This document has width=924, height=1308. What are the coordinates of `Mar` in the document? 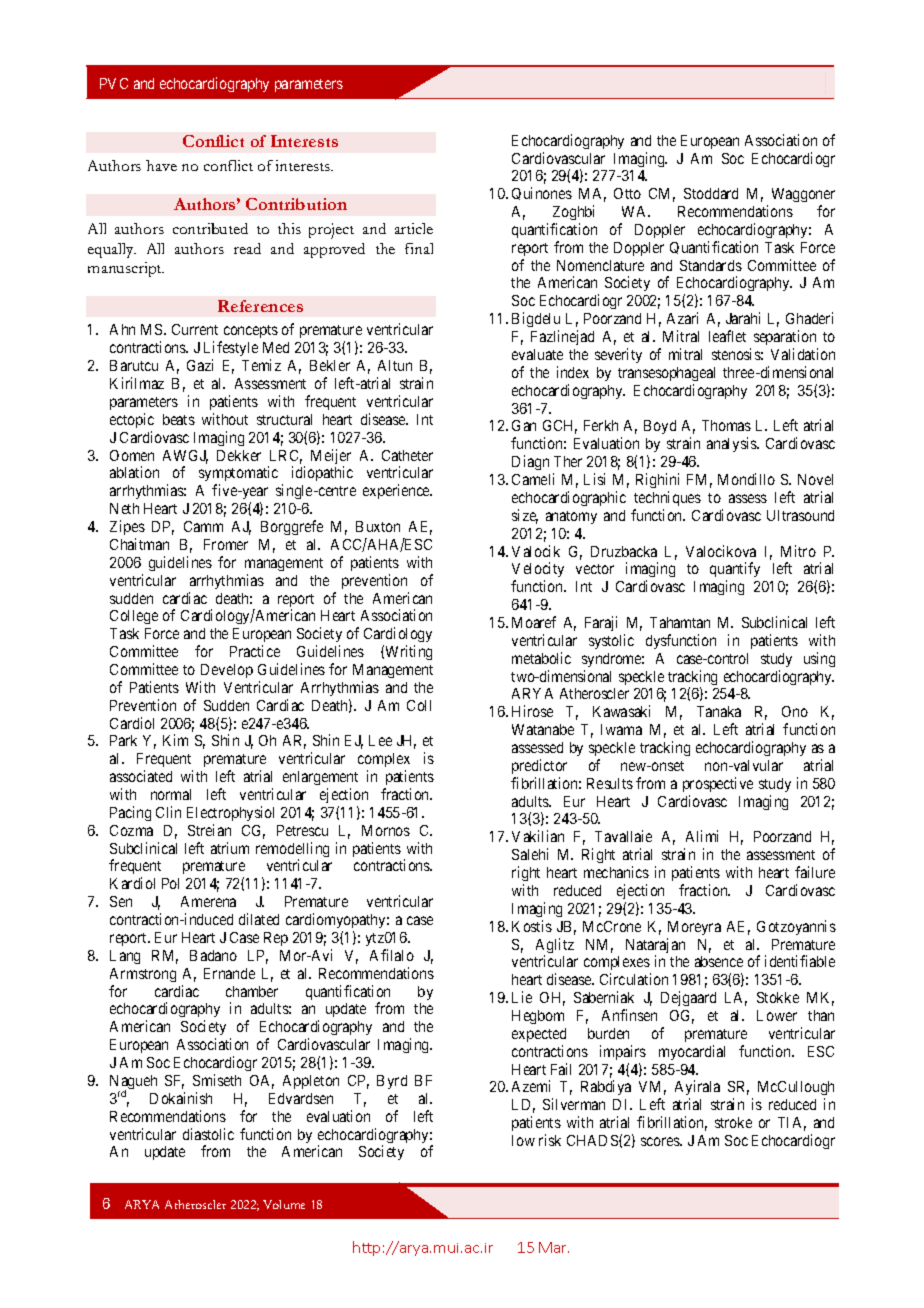 It's located at (554, 1247).
